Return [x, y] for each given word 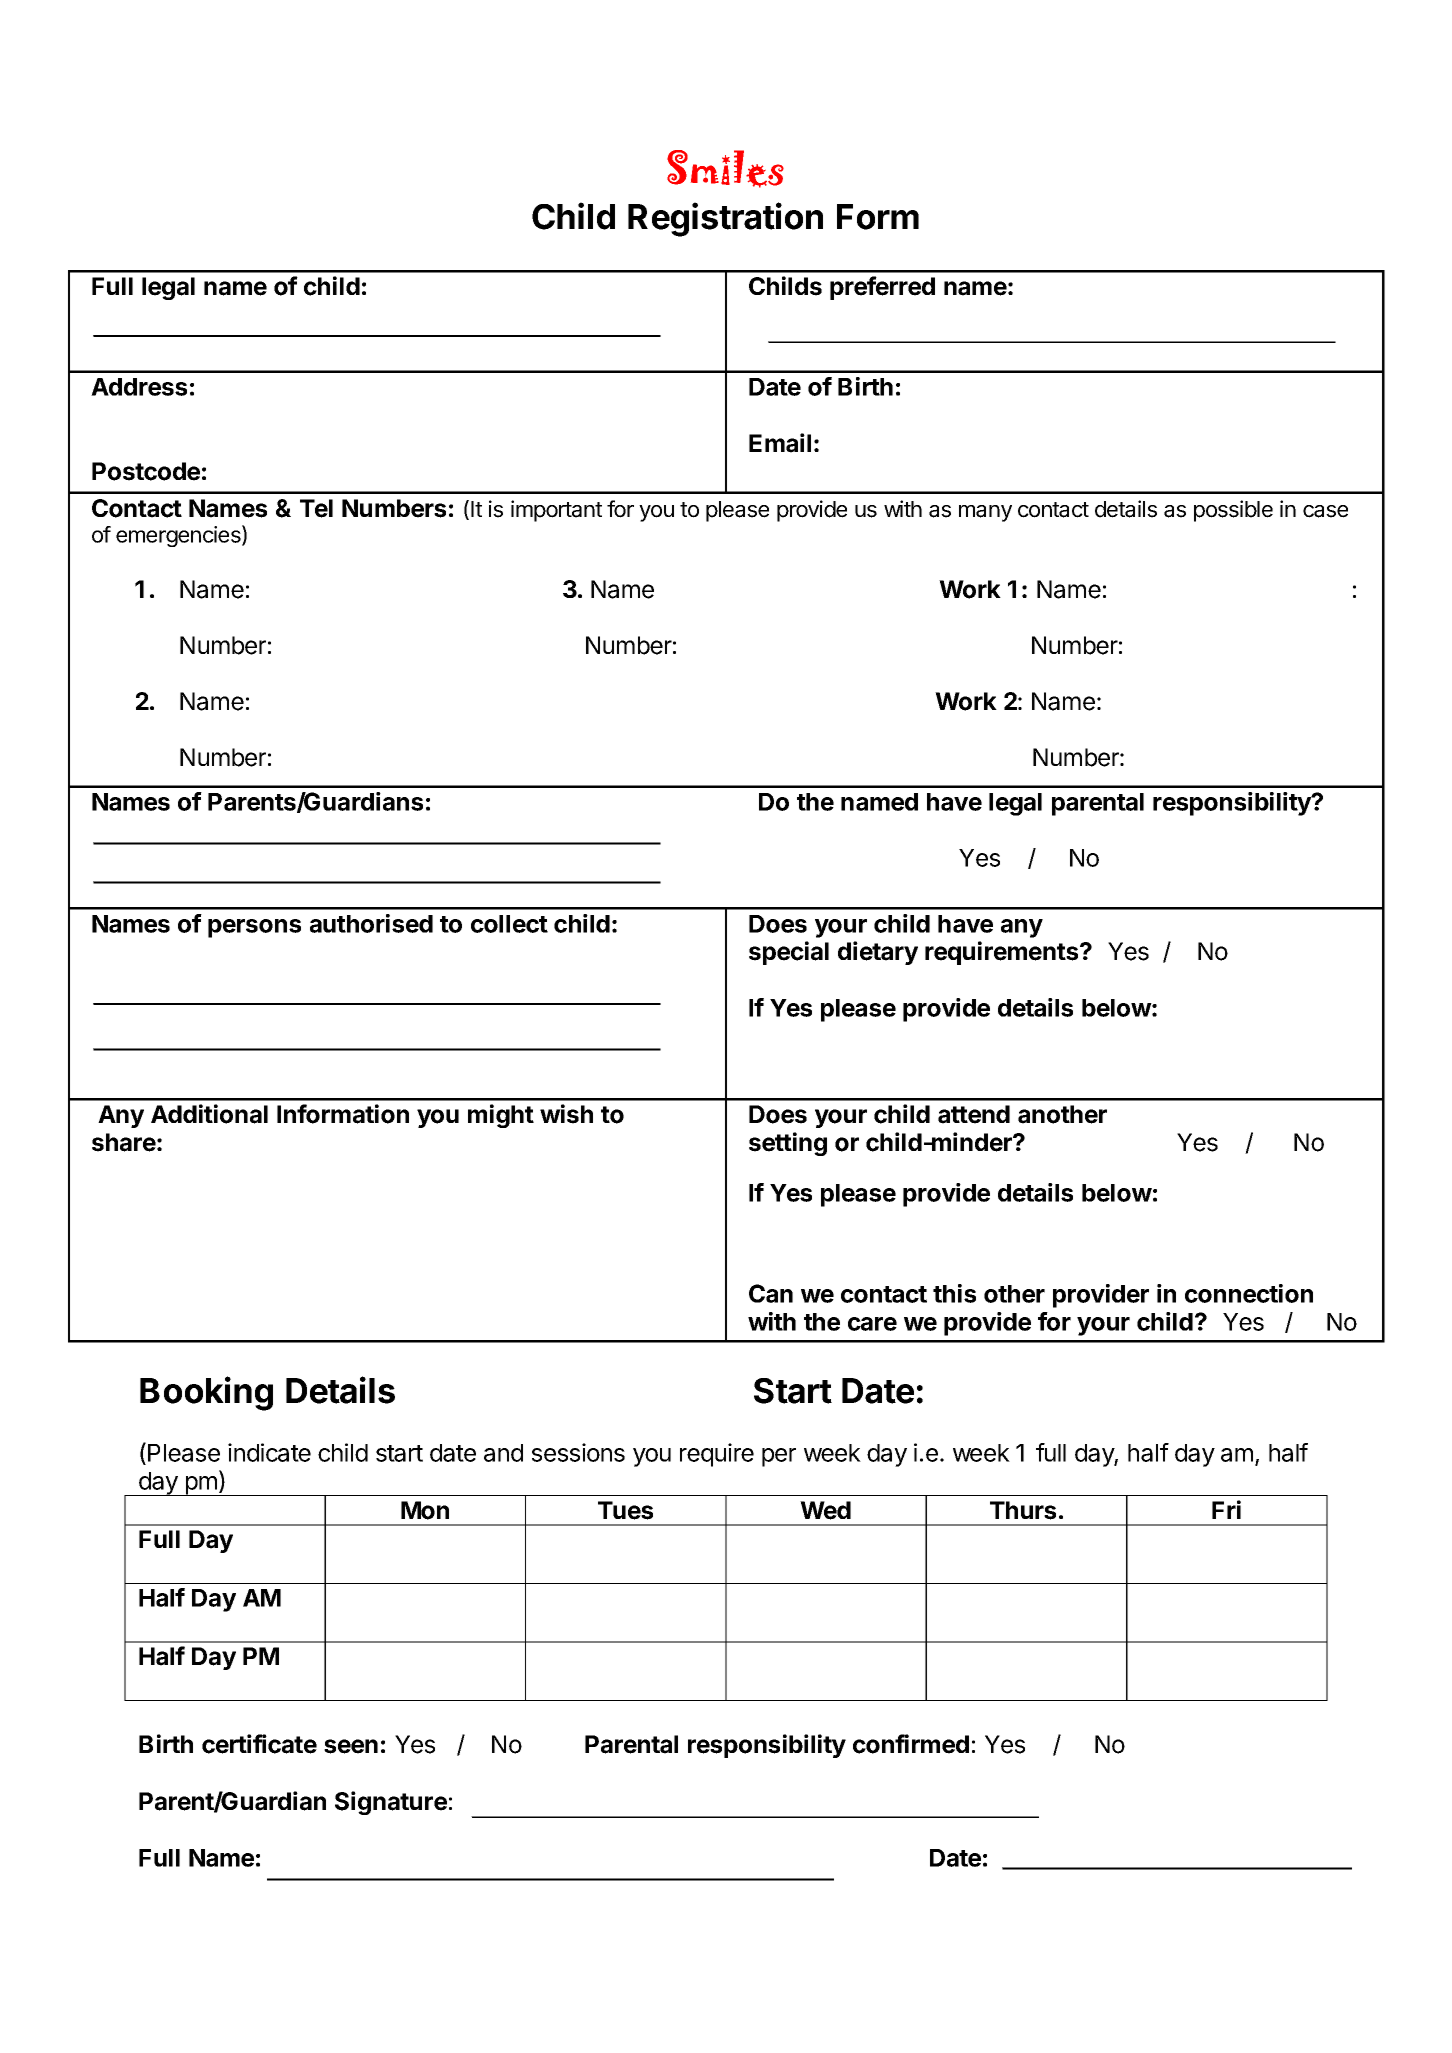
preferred [882, 288]
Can [771, 1293]
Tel [316, 508]
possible [1233, 511]
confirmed [911, 1744]
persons [254, 928]
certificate [259, 1744]
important [556, 511]
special [789, 953]
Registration [725, 219]
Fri [1226, 1509]
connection [1249, 1293]
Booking [206, 1393]
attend [974, 1114]
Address [139, 387]
